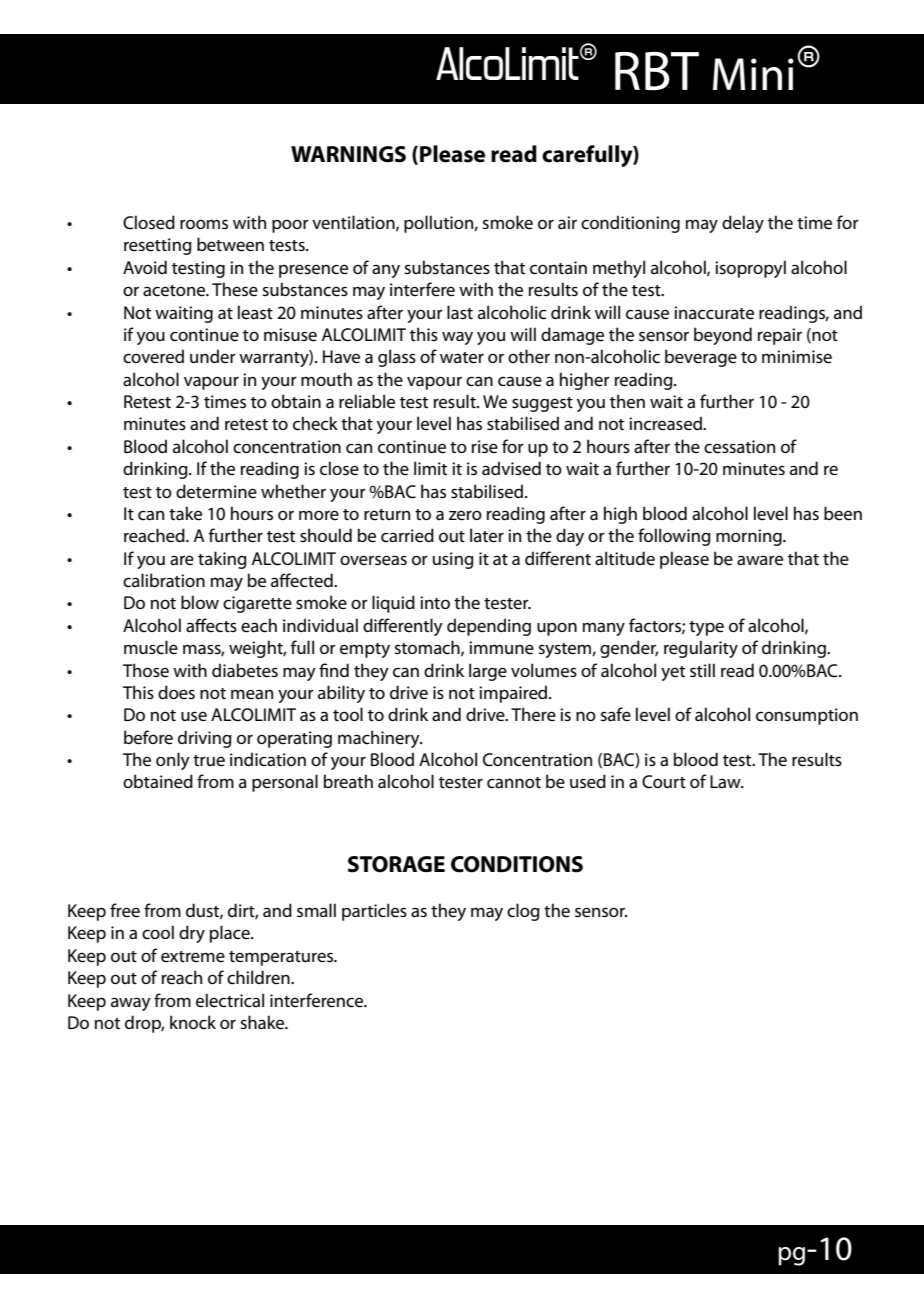 This screenshot has height=1308, width=924. Describe the element at coordinates (657, 71) in the screenshot. I see `RBT` at that location.
